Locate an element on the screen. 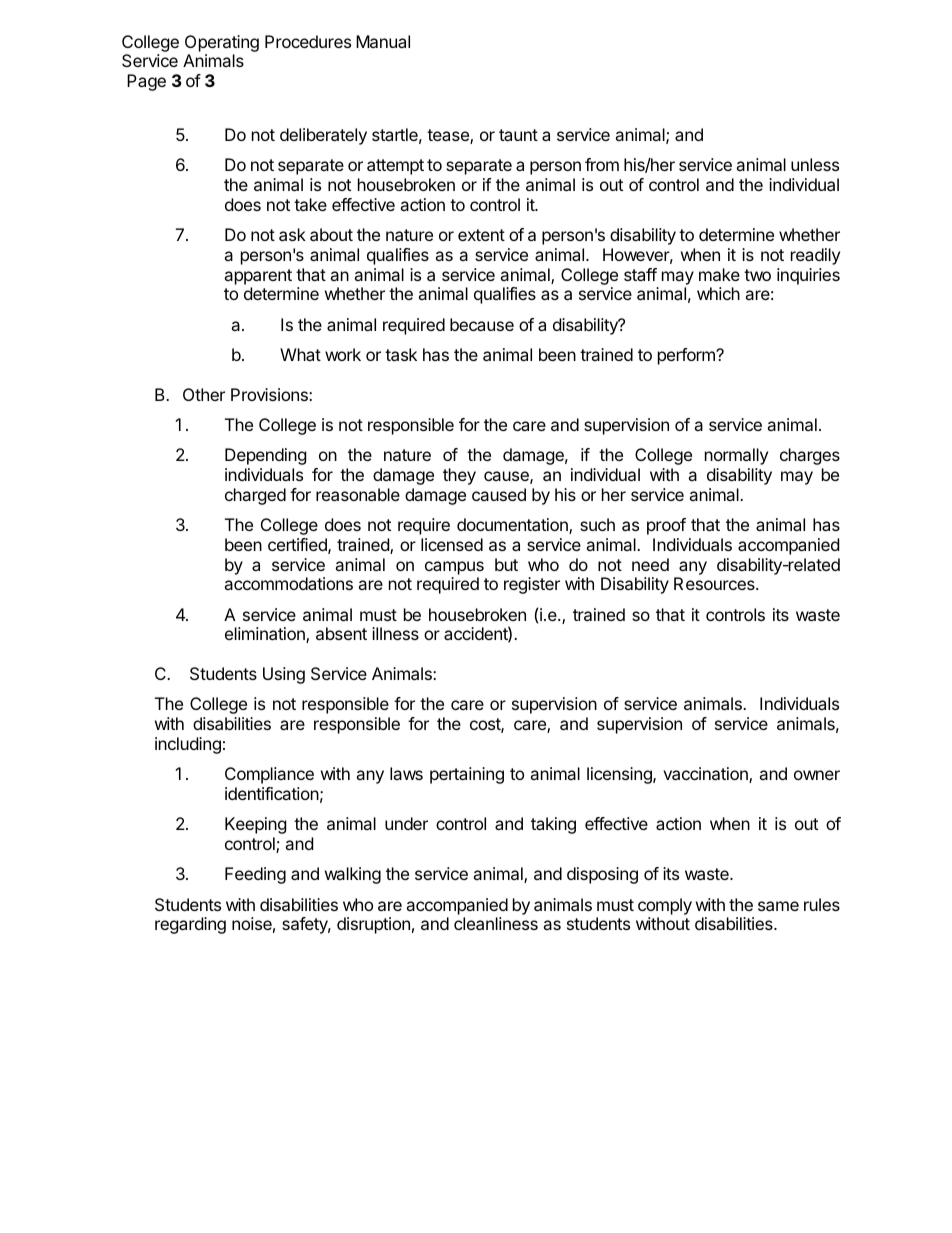  elimination is located at coordinates (266, 635).
